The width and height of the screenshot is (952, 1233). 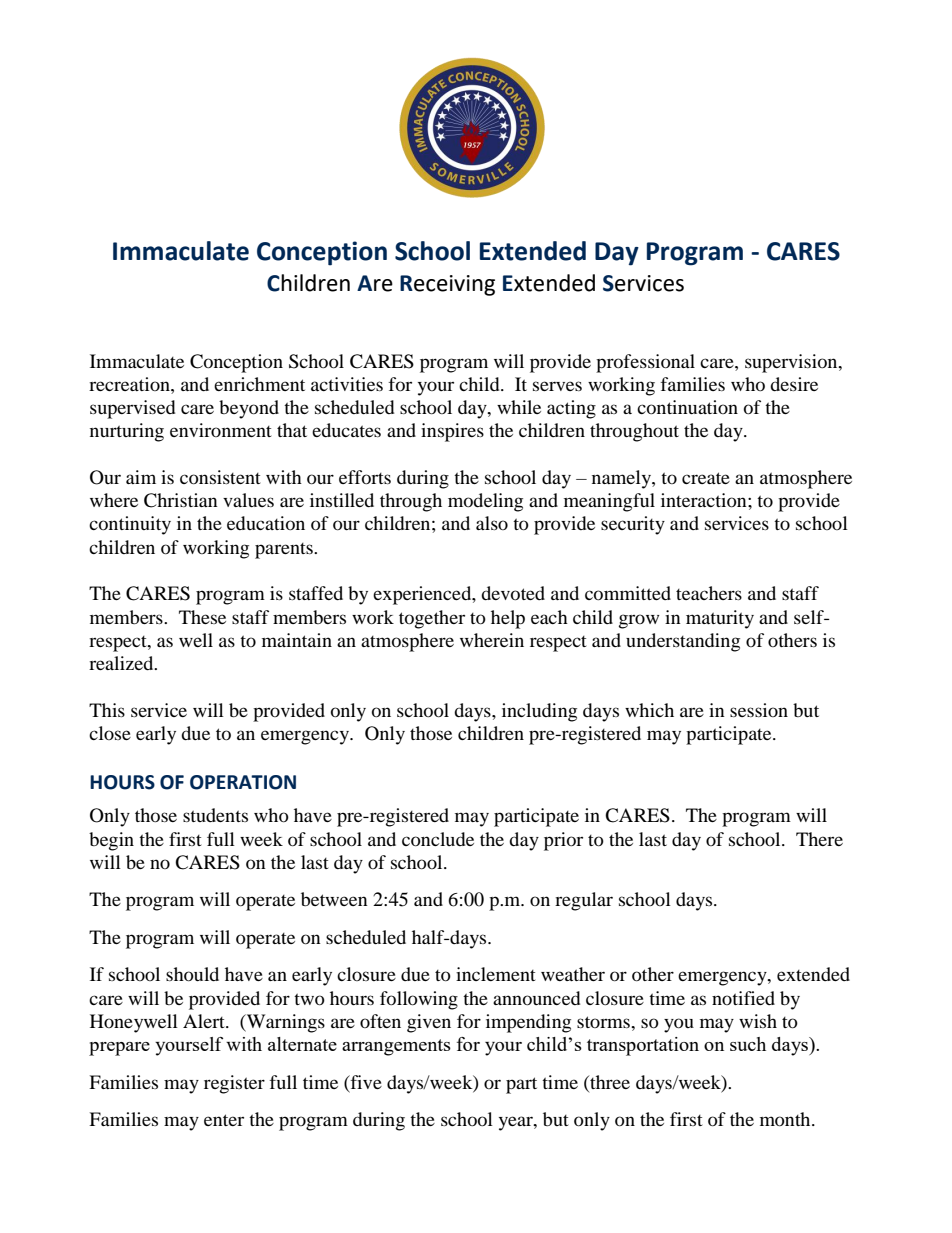 What do you see at coordinates (259, 384) in the screenshot?
I see `enrichment` at bounding box center [259, 384].
